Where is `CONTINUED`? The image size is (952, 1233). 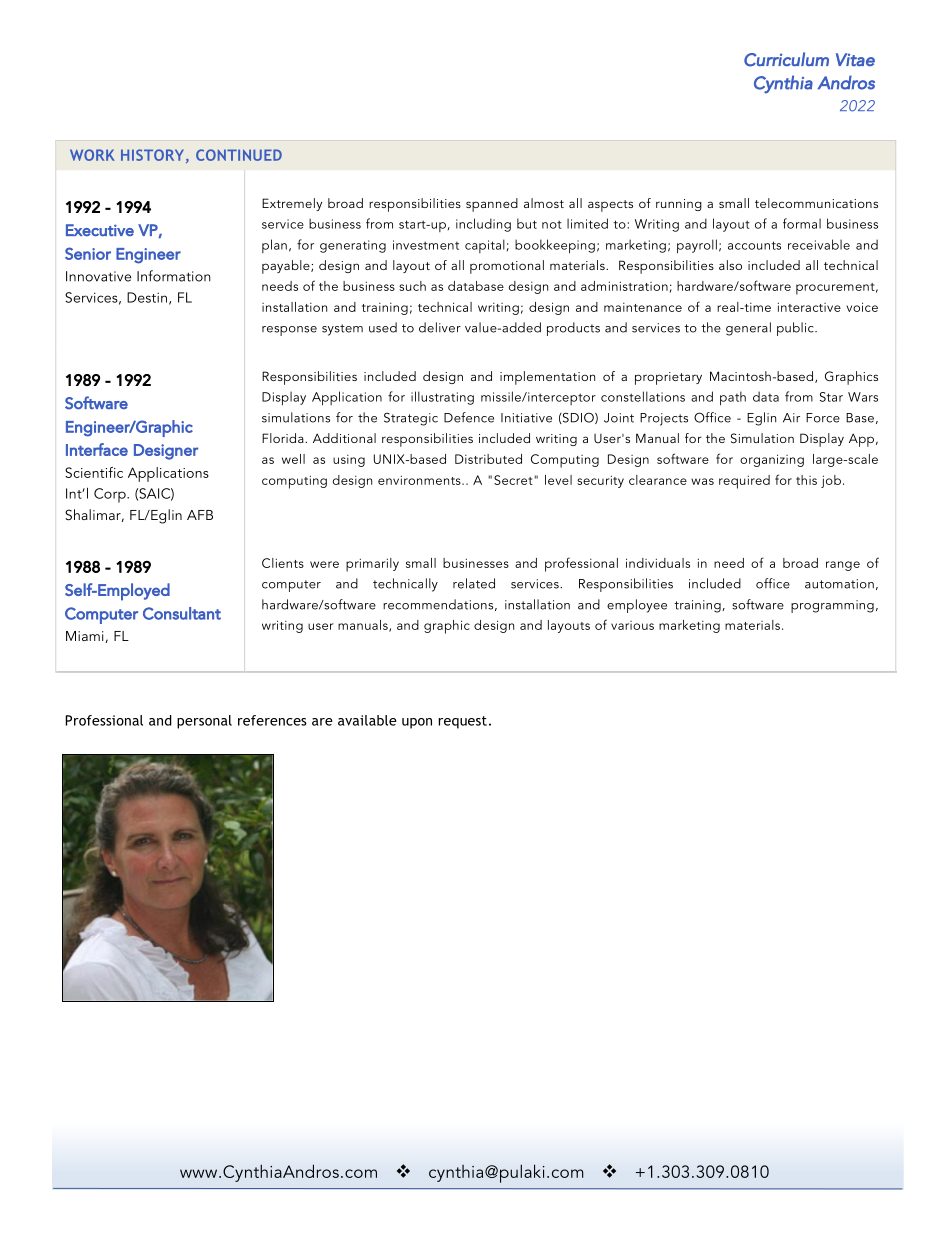
CONTINUED is located at coordinates (239, 155).
